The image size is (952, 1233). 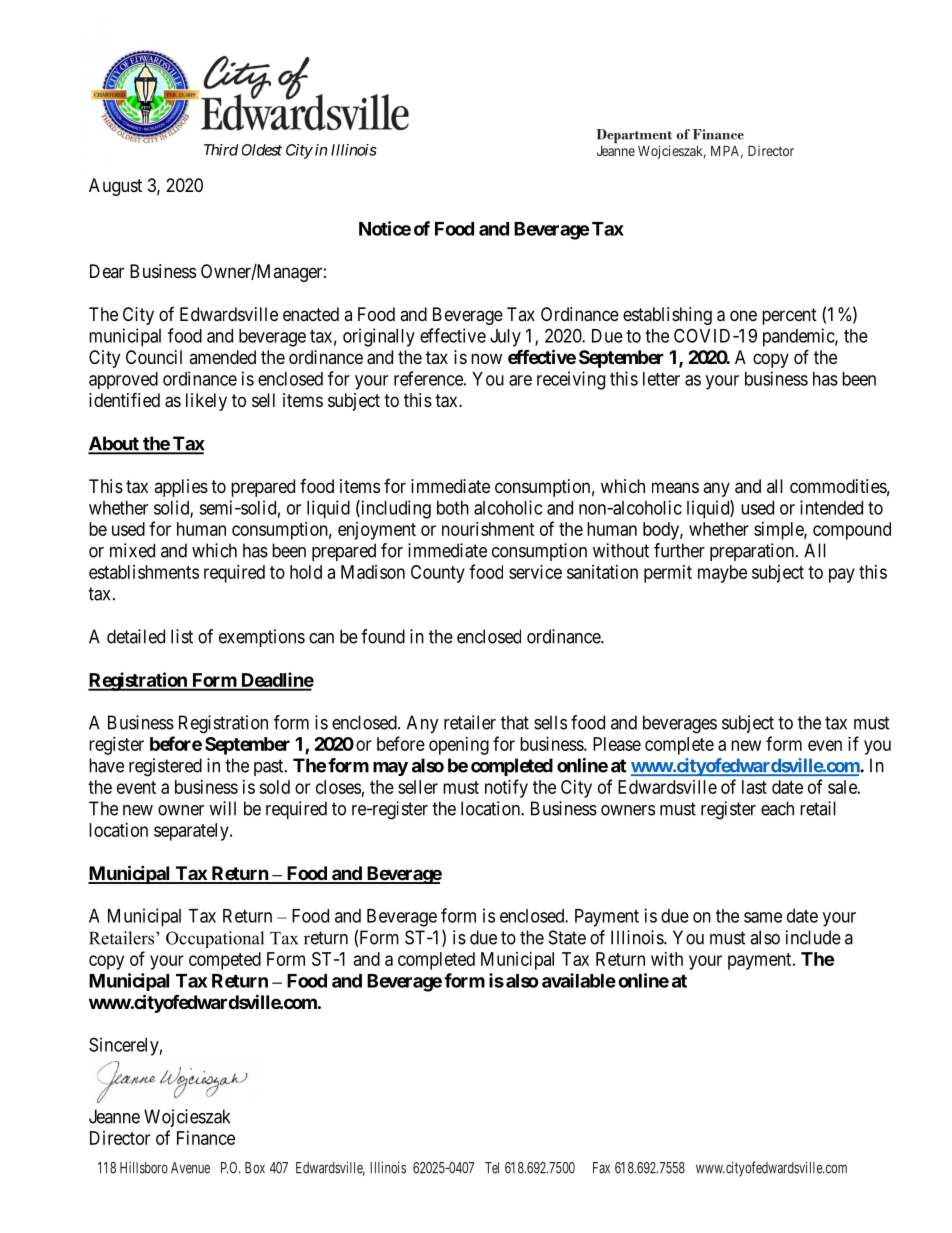 What do you see at coordinates (722, 574) in the page?
I see `maybe` at bounding box center [722, 574].
